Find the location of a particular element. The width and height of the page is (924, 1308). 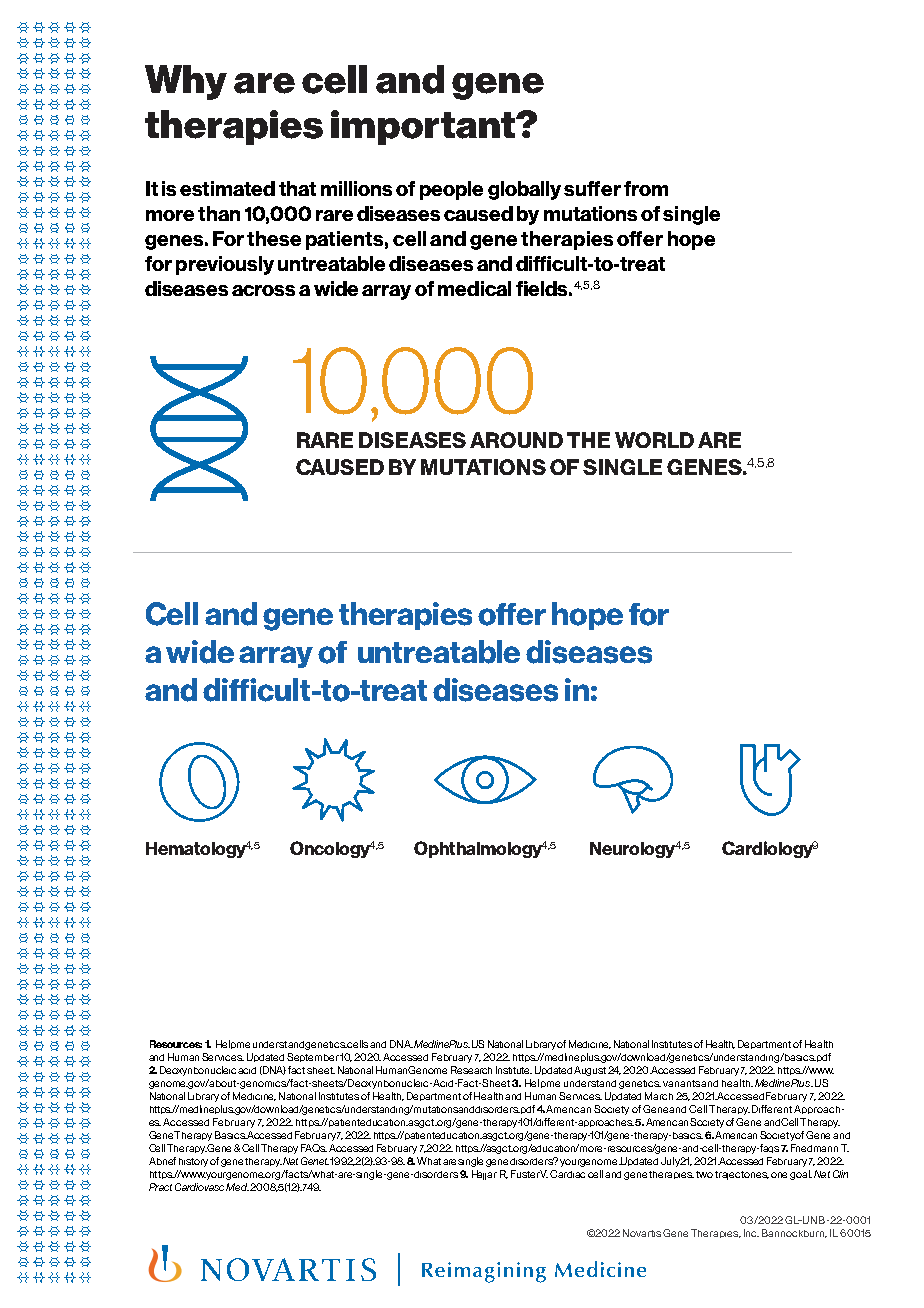

Why is located at coordinates (186, 82).
